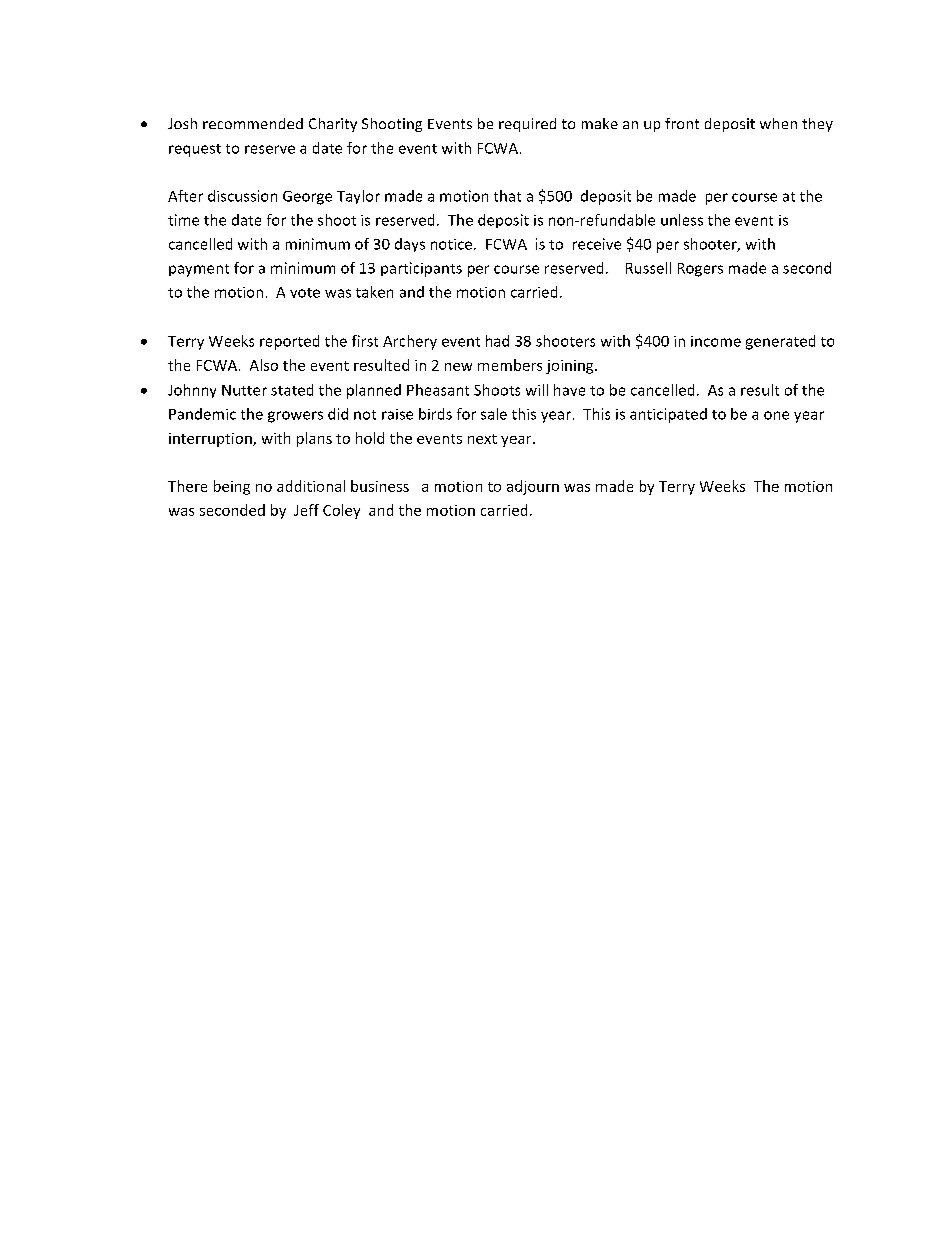  Describe the element at coordinates (497, 341) in the screenshot. I see `had` at that location.
